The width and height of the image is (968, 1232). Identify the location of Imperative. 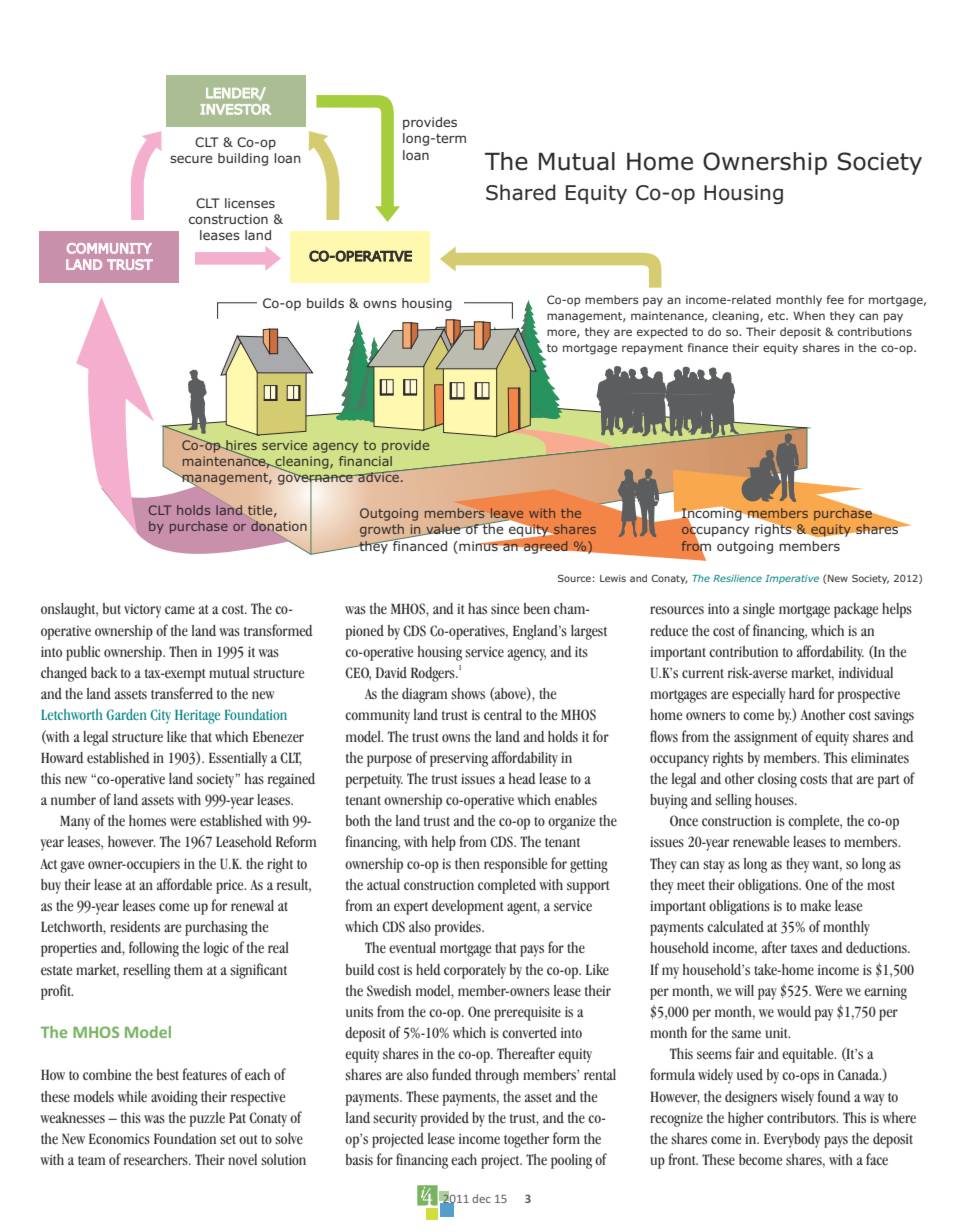
(792, 579).
